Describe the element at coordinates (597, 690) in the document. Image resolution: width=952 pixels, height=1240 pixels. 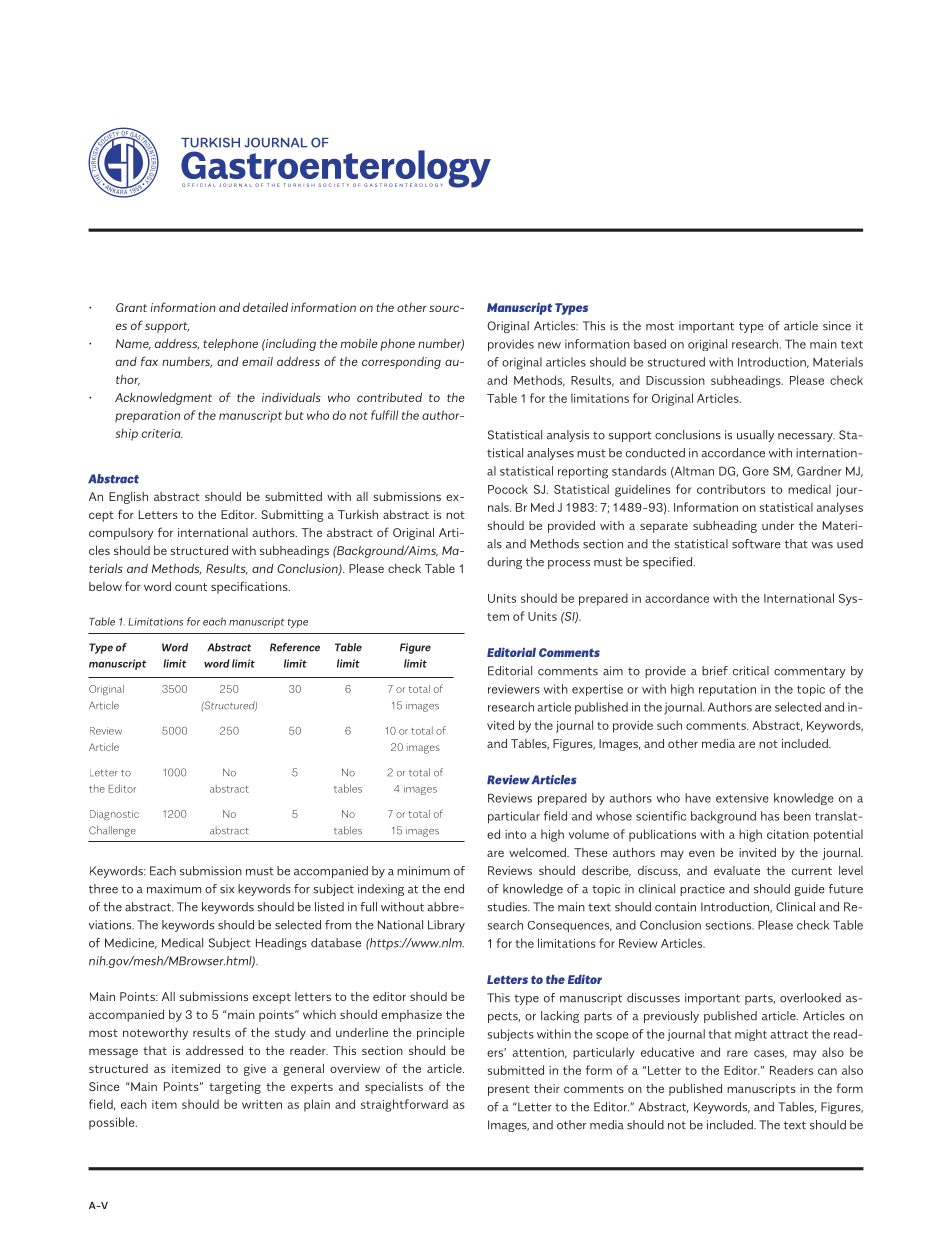
I see `expertise` at that location.
